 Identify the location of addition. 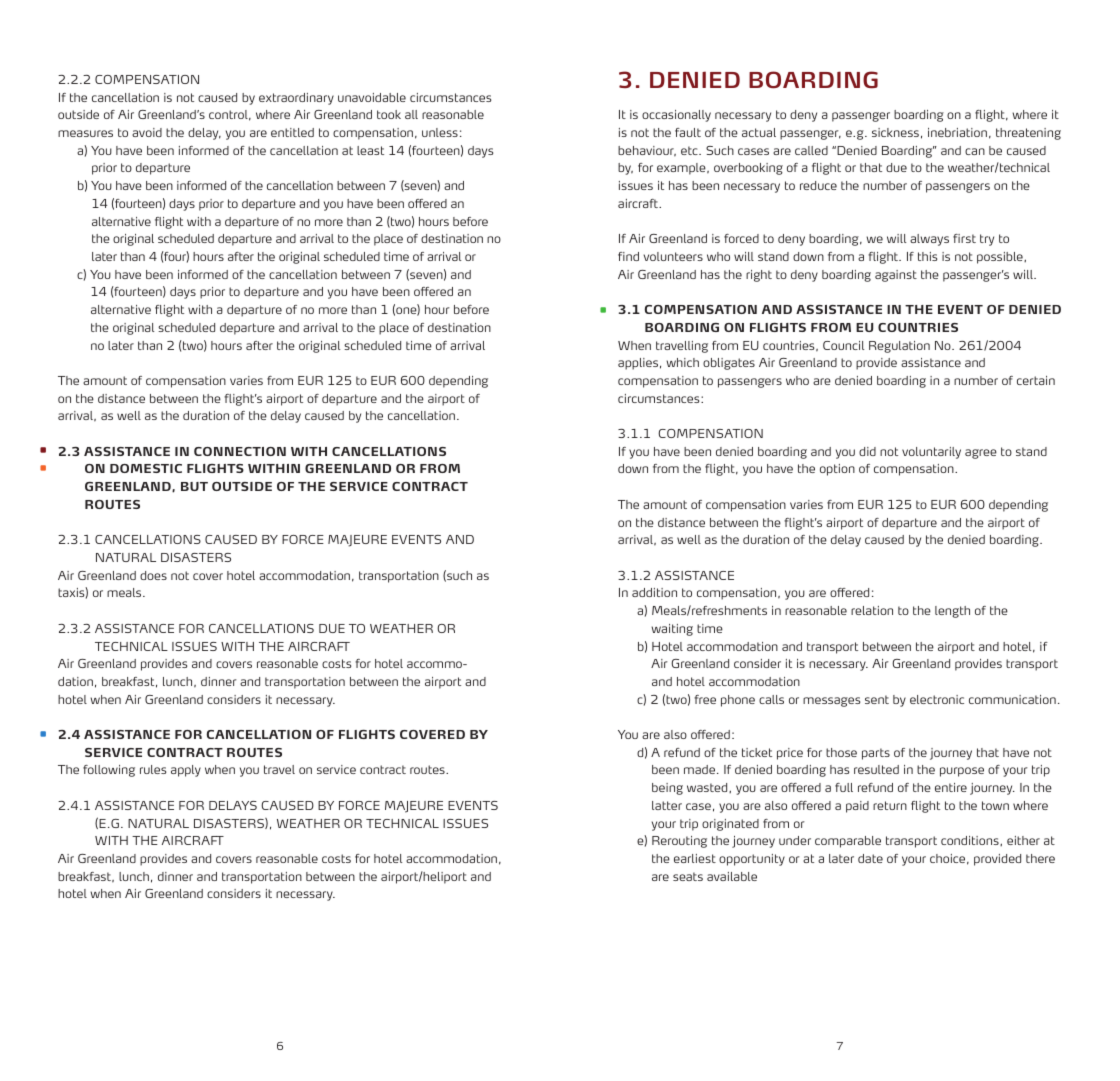
(654, 592).
